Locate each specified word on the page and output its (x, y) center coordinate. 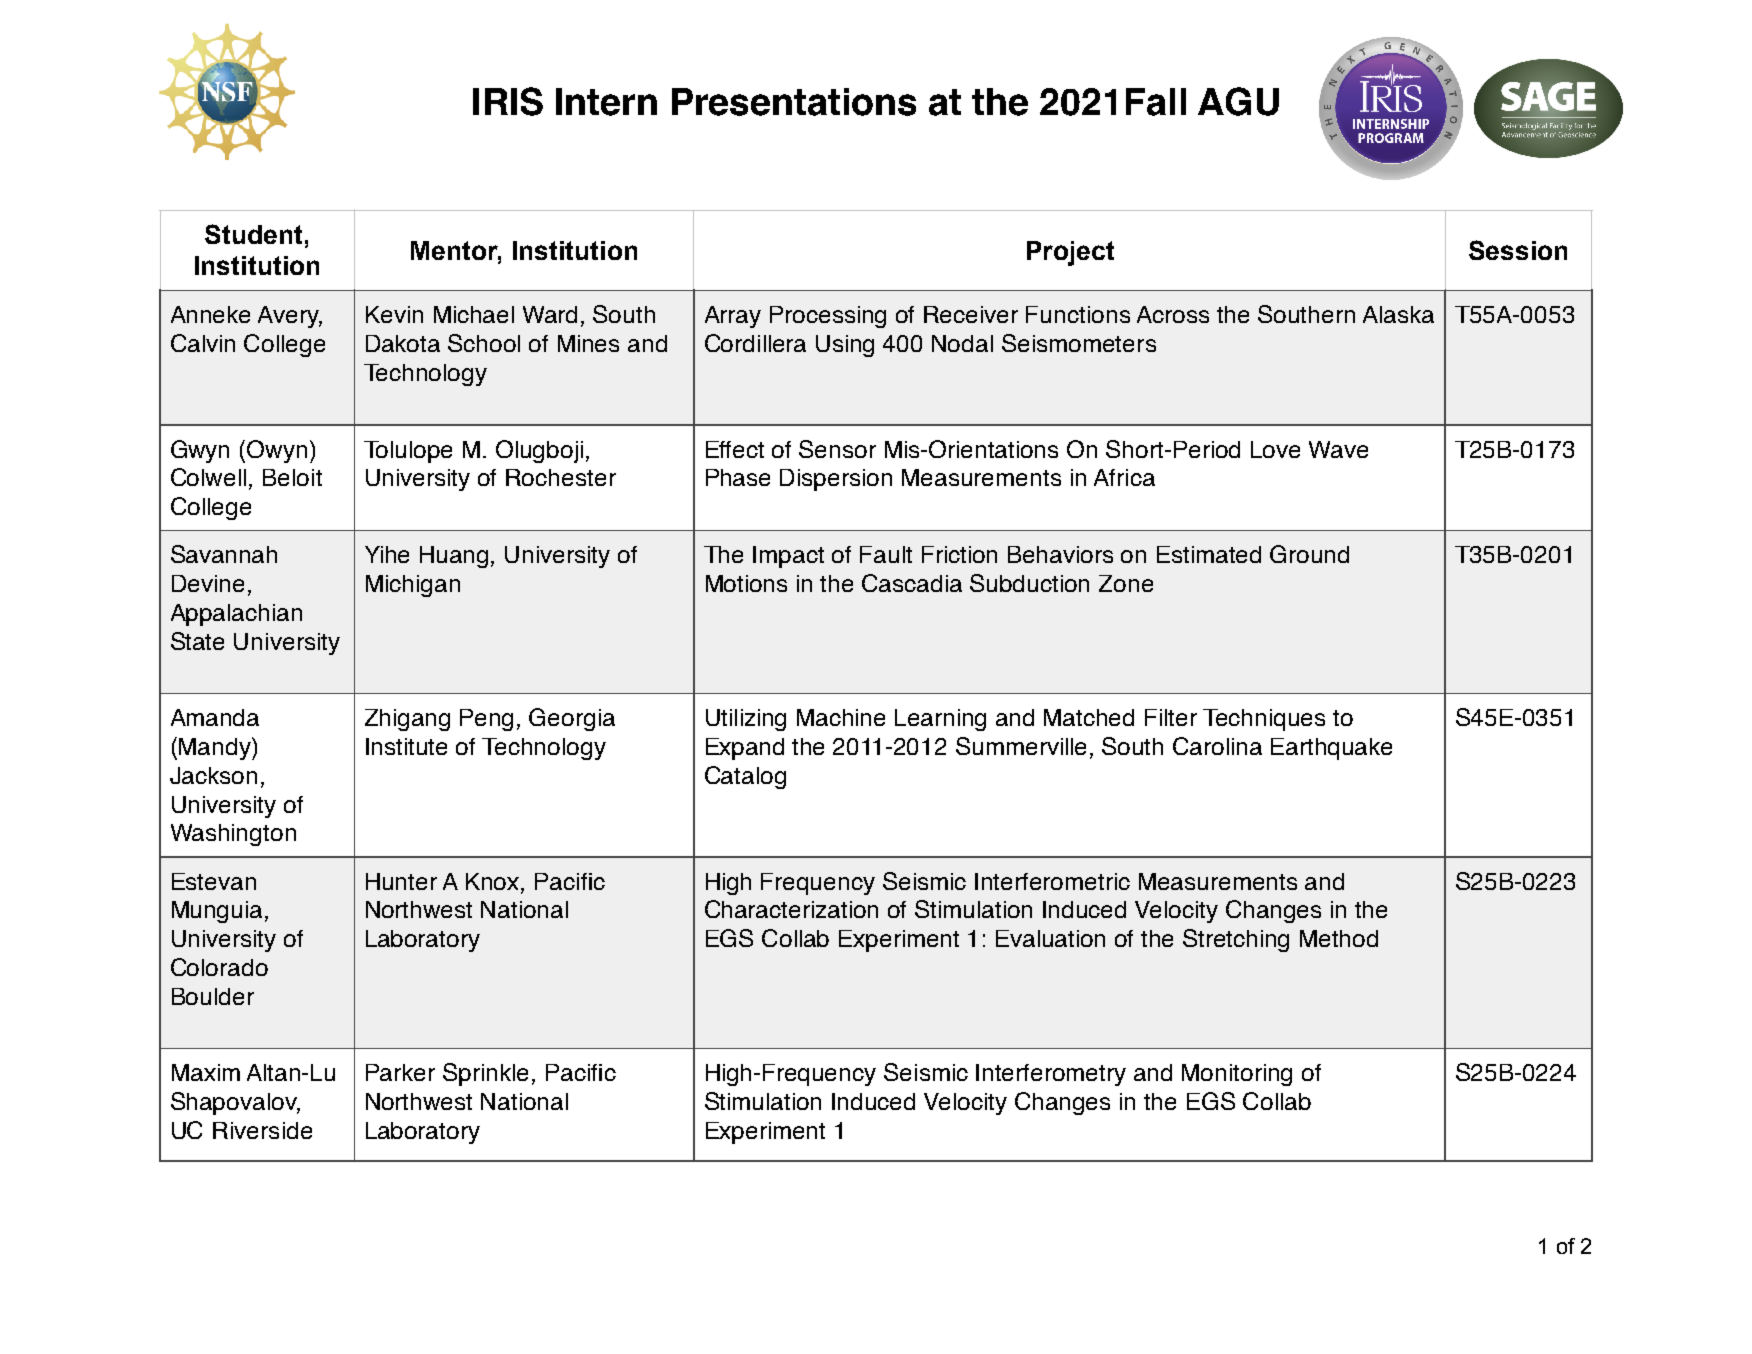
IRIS (508, 101)
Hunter (401, 881)
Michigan (413, 586)
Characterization (791, 909)
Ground (1309, 554)
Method (1339, 938)
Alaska (1398, 314)
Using (845, 346)
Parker (400, 1072)
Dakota (403, 343)
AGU (1238, 101)
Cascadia (912, 583)
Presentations (794, 102)
